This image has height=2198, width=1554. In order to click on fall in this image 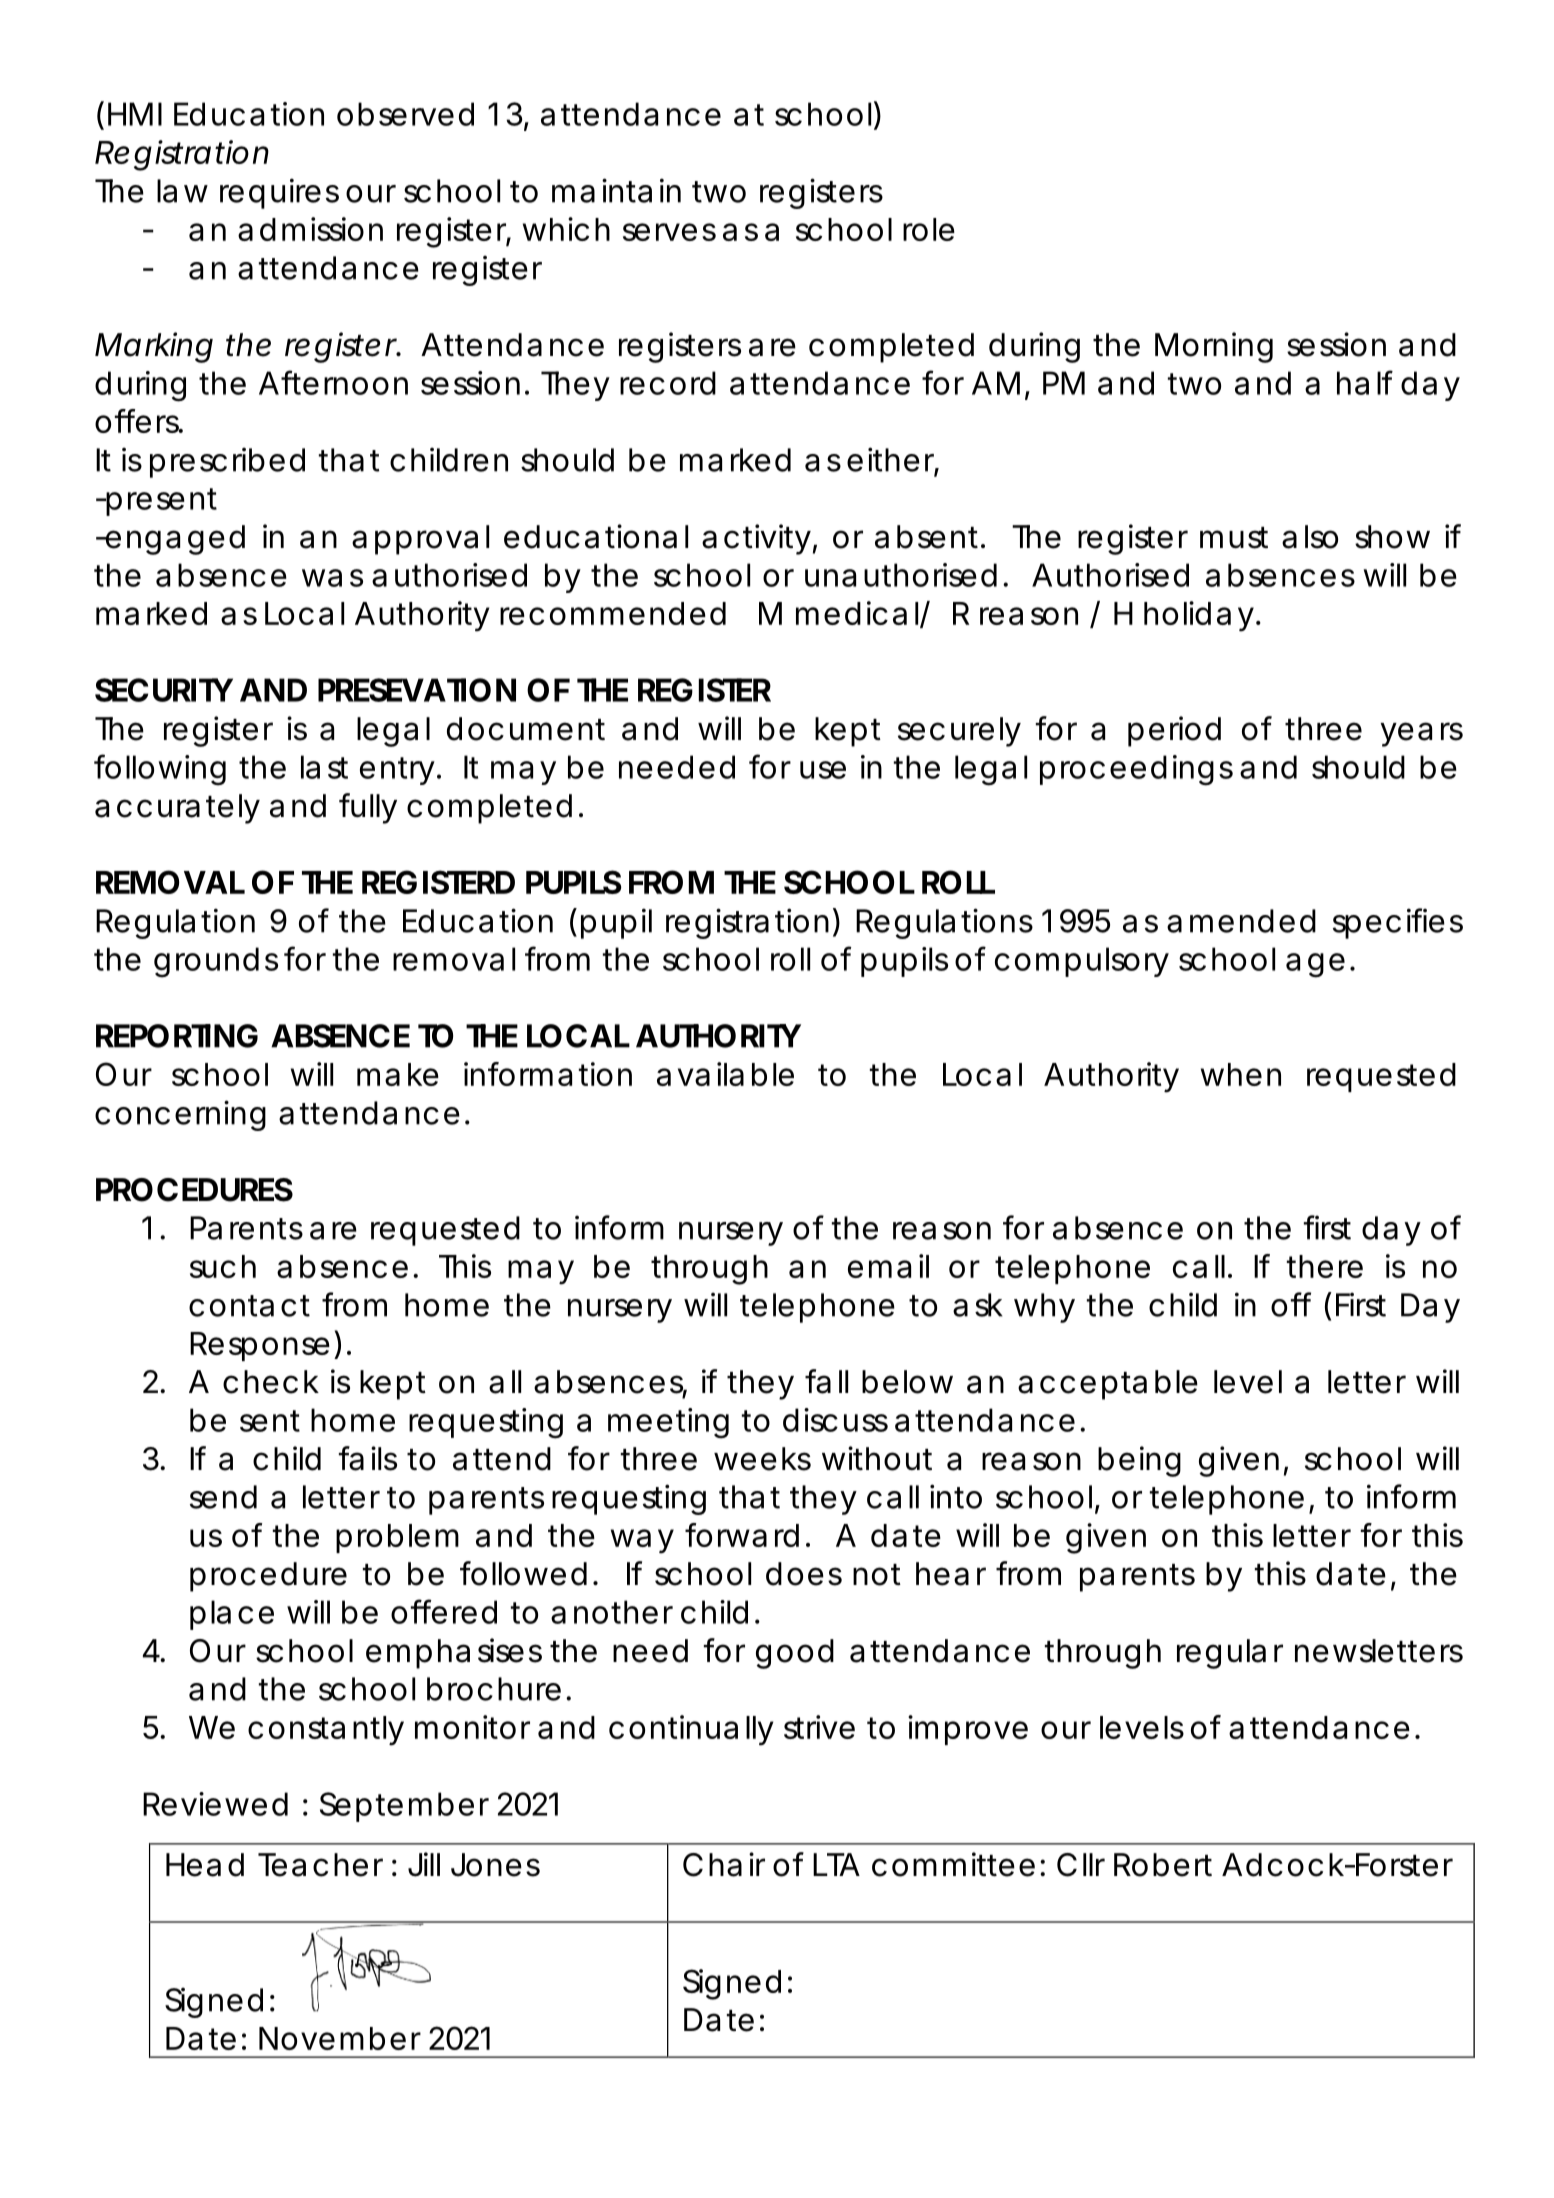, I will do `click(826, 1381)`.
